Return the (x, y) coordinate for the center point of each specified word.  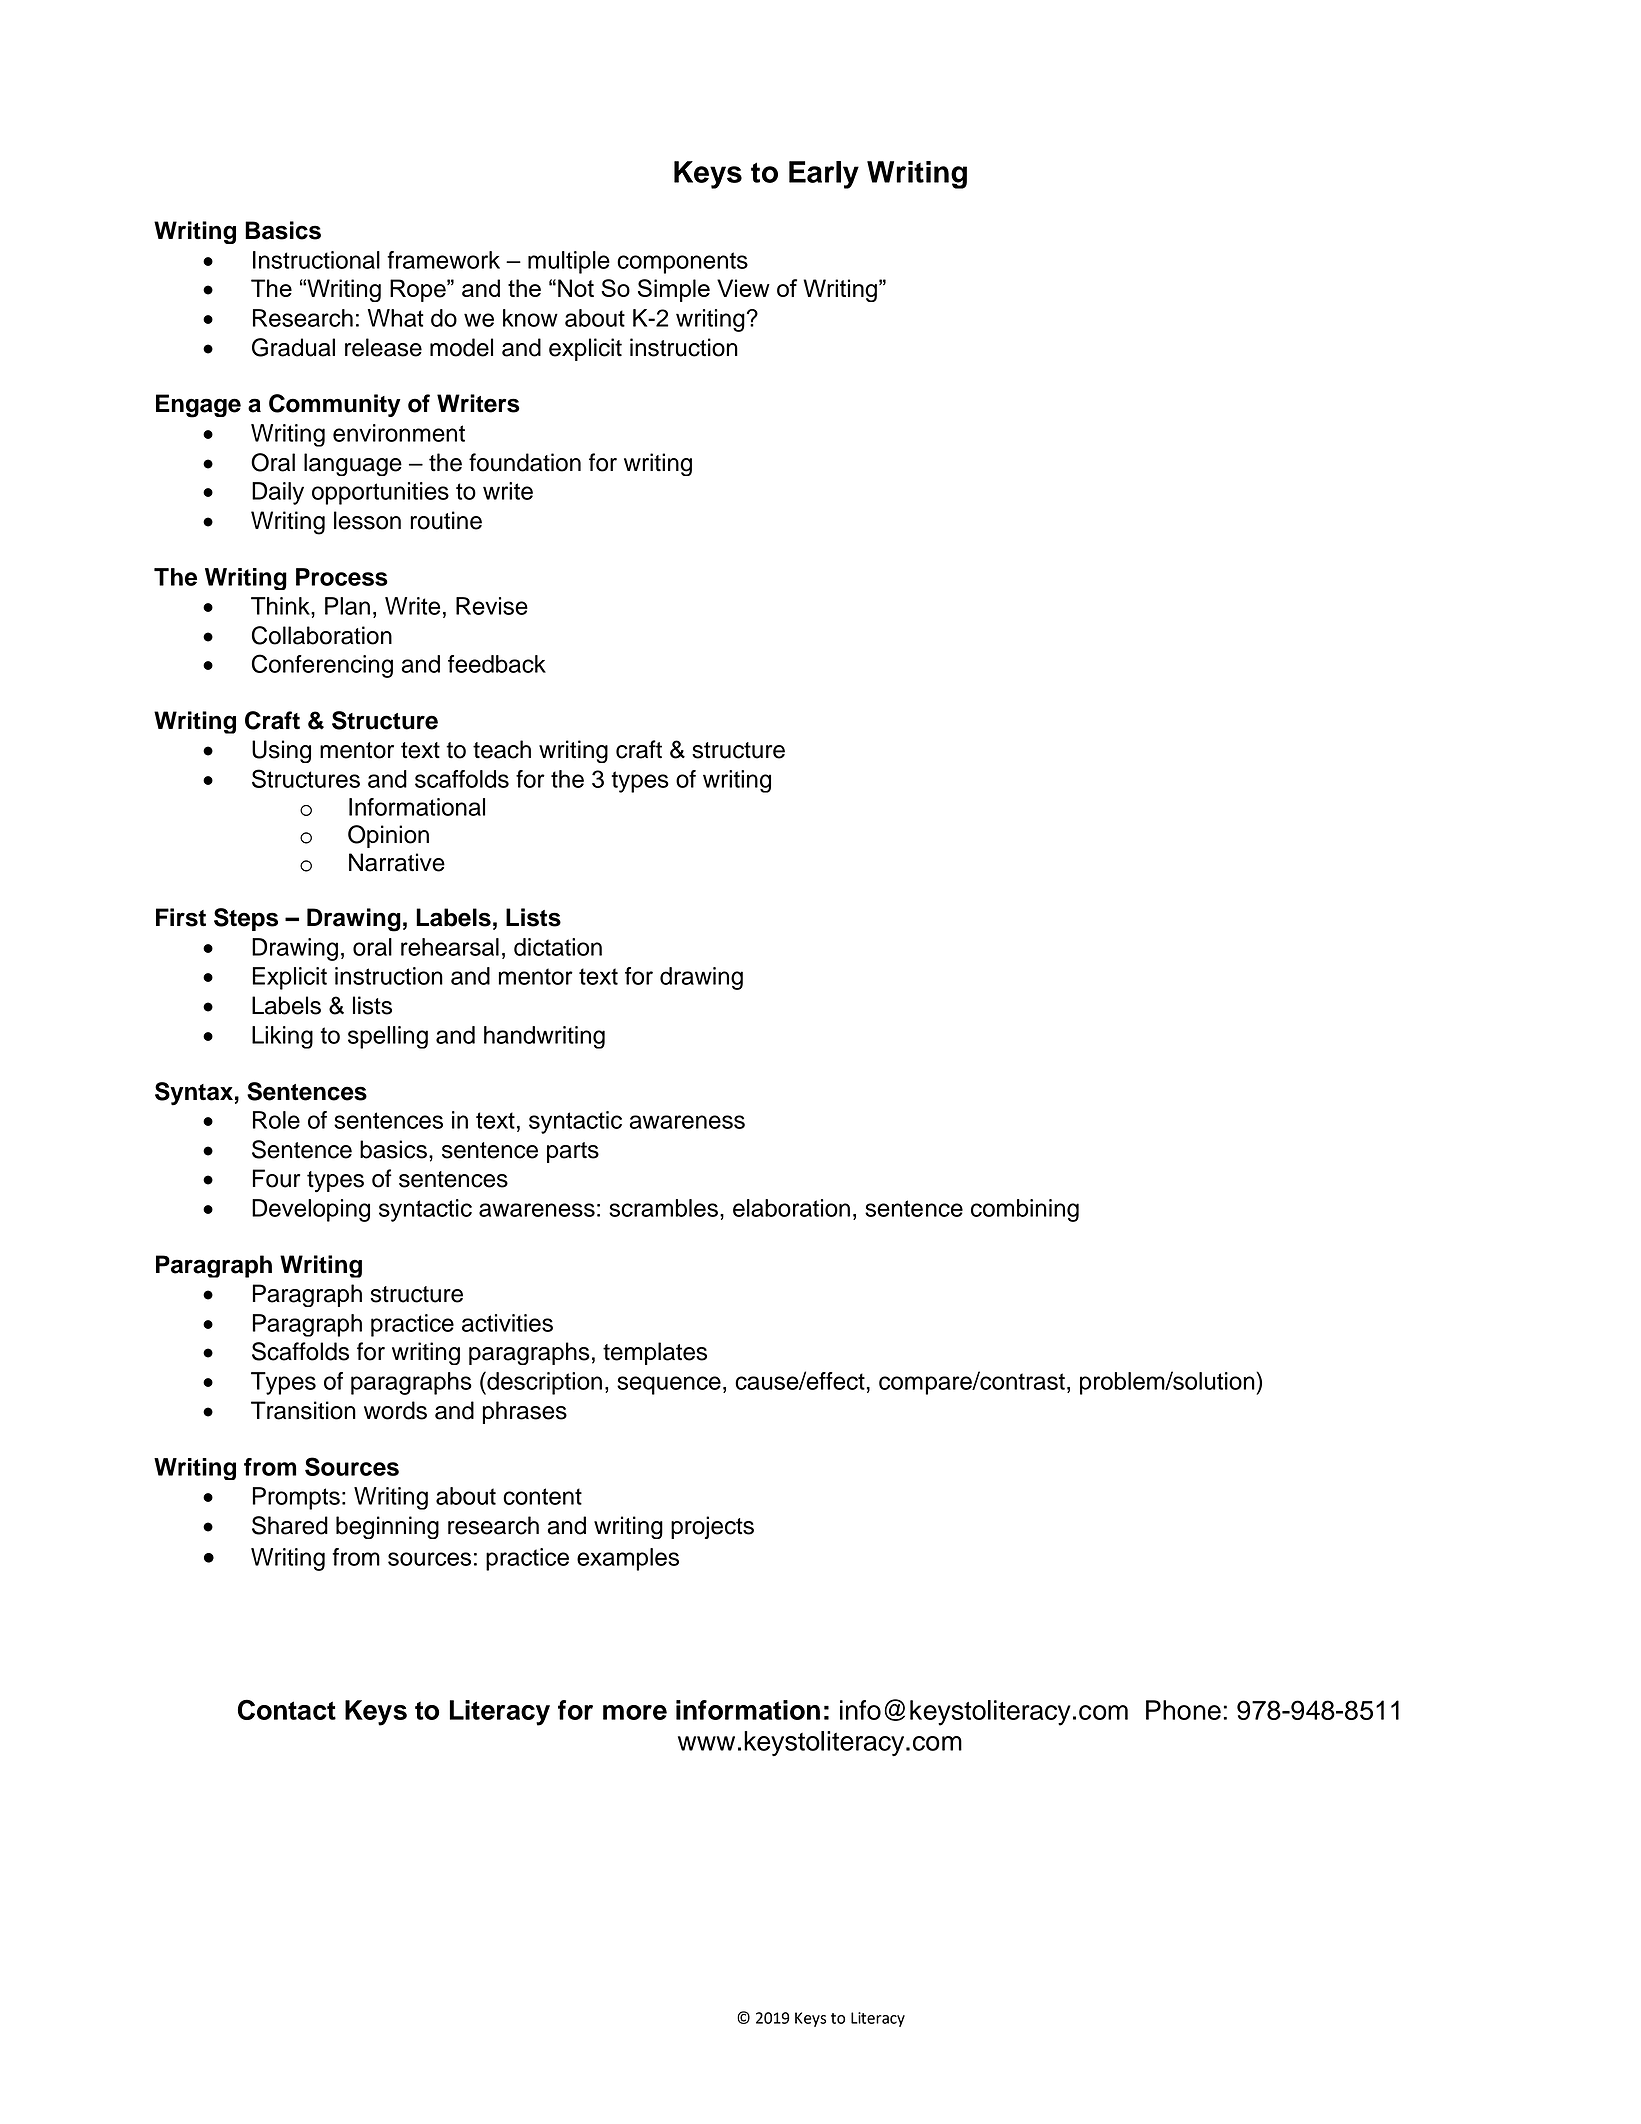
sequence (669, 1385)
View (743, 288)
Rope (419, 290)
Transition (303, 1410)
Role (276, 1120)
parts (573, 1152)
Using (281, 751)
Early (824, 175)
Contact (287, 1709)
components (682, 263)
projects (712, 1527)
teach (502, 749)
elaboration (791, 1208)
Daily (278, 493)
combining (1025, 1210)
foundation (525, 462)
